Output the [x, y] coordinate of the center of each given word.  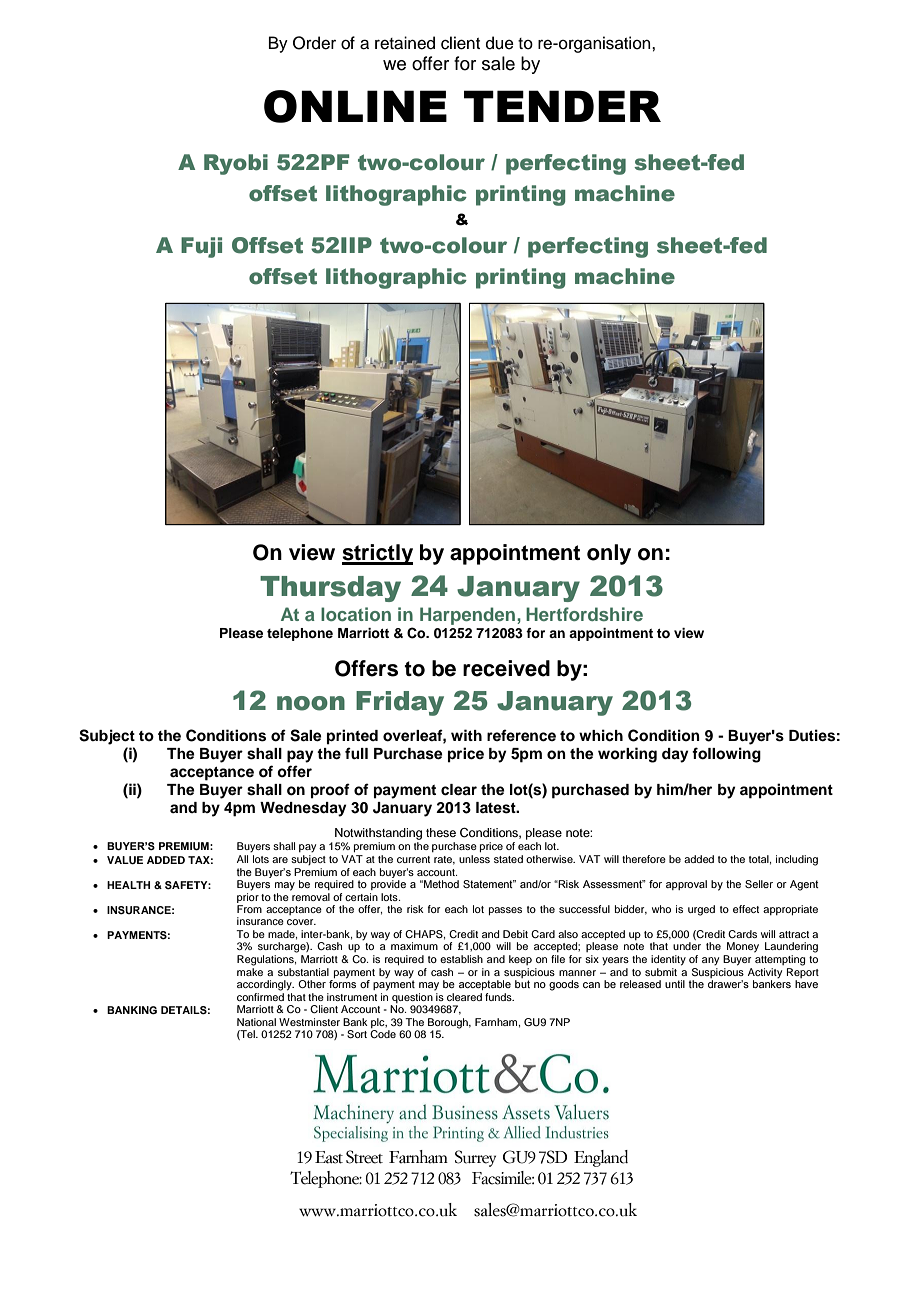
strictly [377, 554]
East [329, 1157]
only [609, 554]
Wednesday [303, 809]
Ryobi [236, 164]
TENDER [562, 106]
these [441, 832]
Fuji [201, 247]
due [500, 43]
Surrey [475, 1158]
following [726, 755]
